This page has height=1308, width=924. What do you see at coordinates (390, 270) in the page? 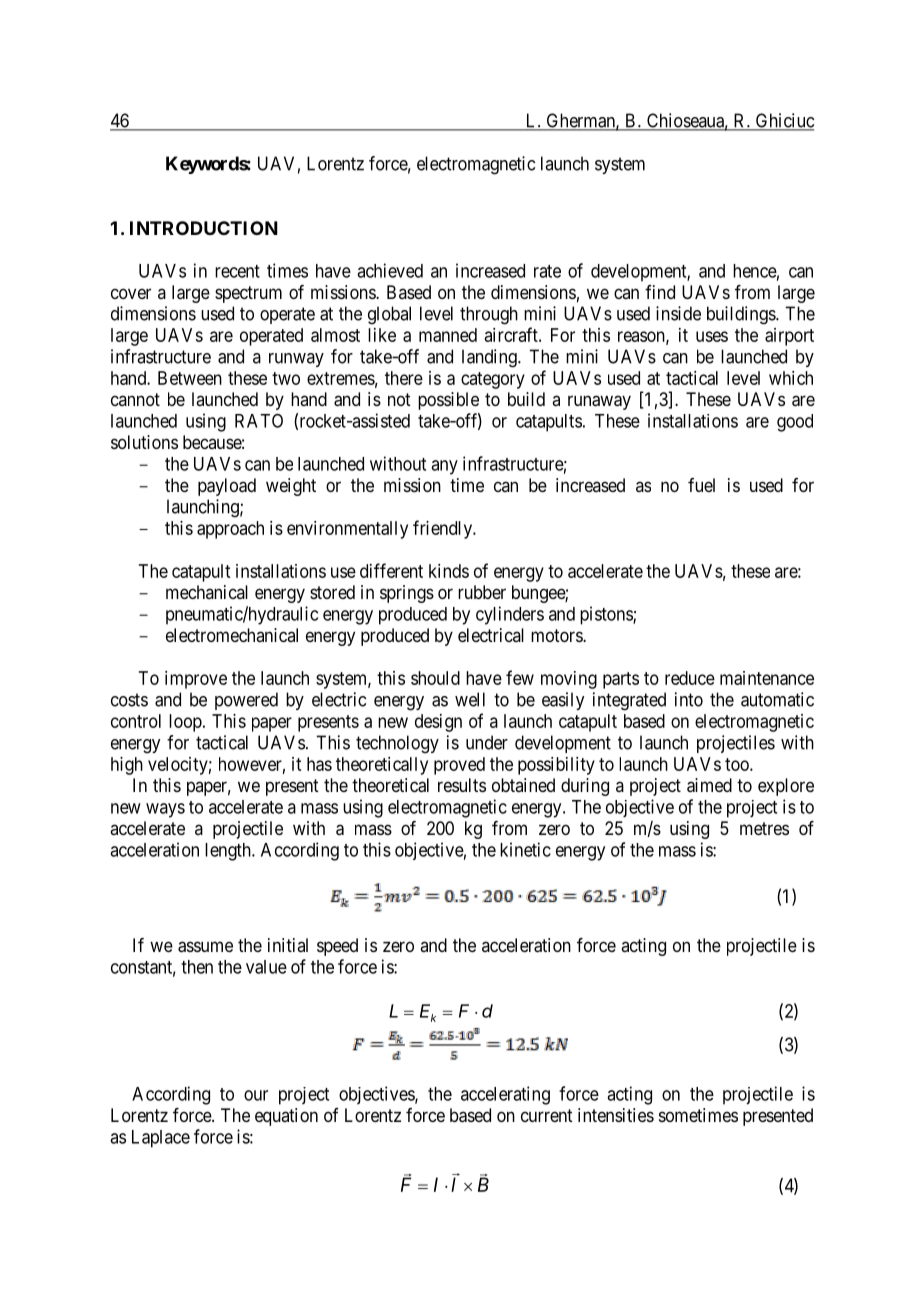
I see `achieved` at bounding box center [390, 270].
